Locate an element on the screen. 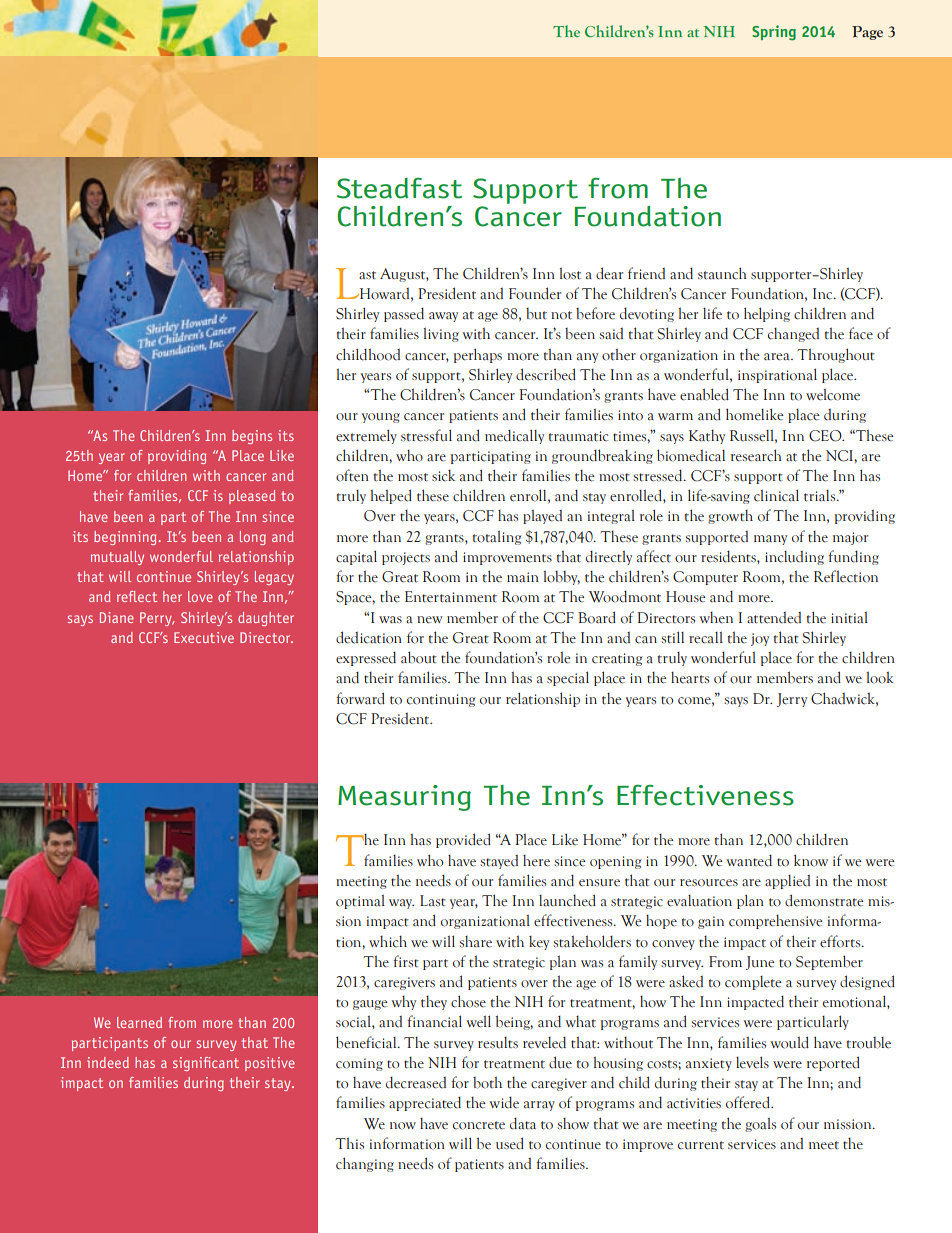 Image resolution: width=952 pixels, height=1233 pixels. CEO is located at coordinates (826, 436).
